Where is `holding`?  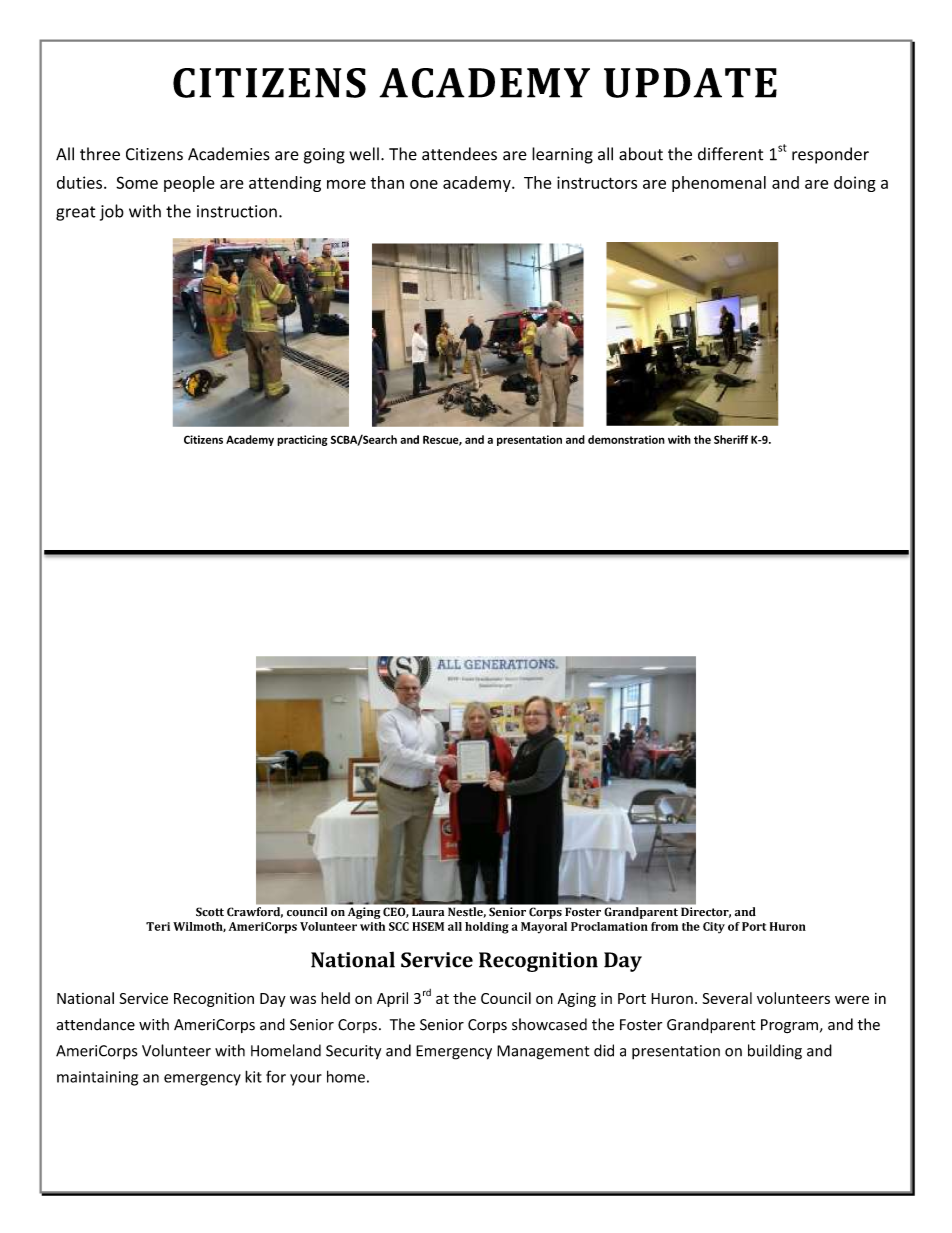
holding is located at coordinates (487, 928).
